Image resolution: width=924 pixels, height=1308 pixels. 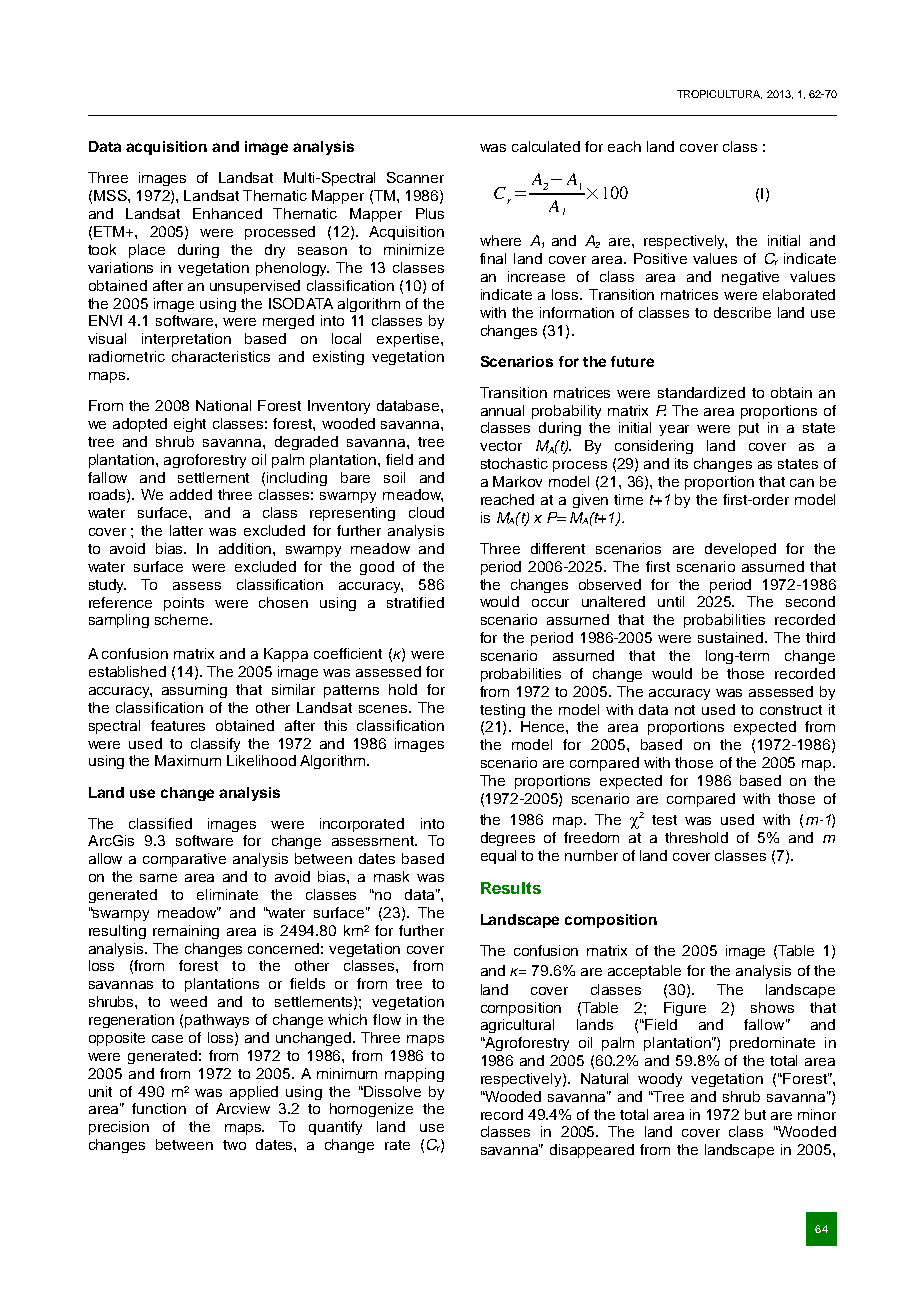 What do you see at coordinates (183, 619) in the screenshot?
I see `scheme` at bounding box center [183, 619].
